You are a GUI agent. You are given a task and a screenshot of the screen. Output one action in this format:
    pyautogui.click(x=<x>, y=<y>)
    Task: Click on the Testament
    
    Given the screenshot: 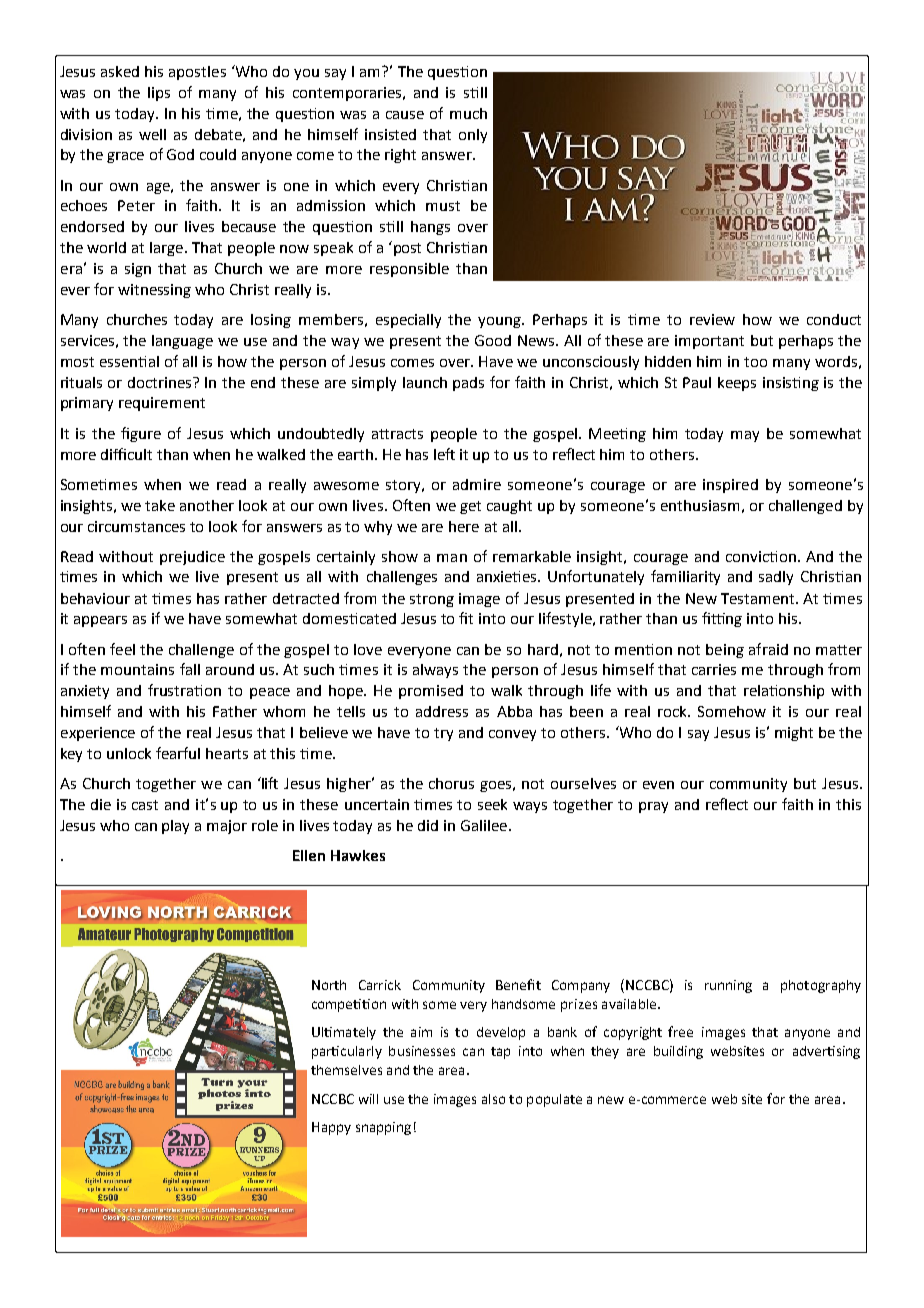 What is the action you would take?
    pyautogui.click(x=759, y=598)
